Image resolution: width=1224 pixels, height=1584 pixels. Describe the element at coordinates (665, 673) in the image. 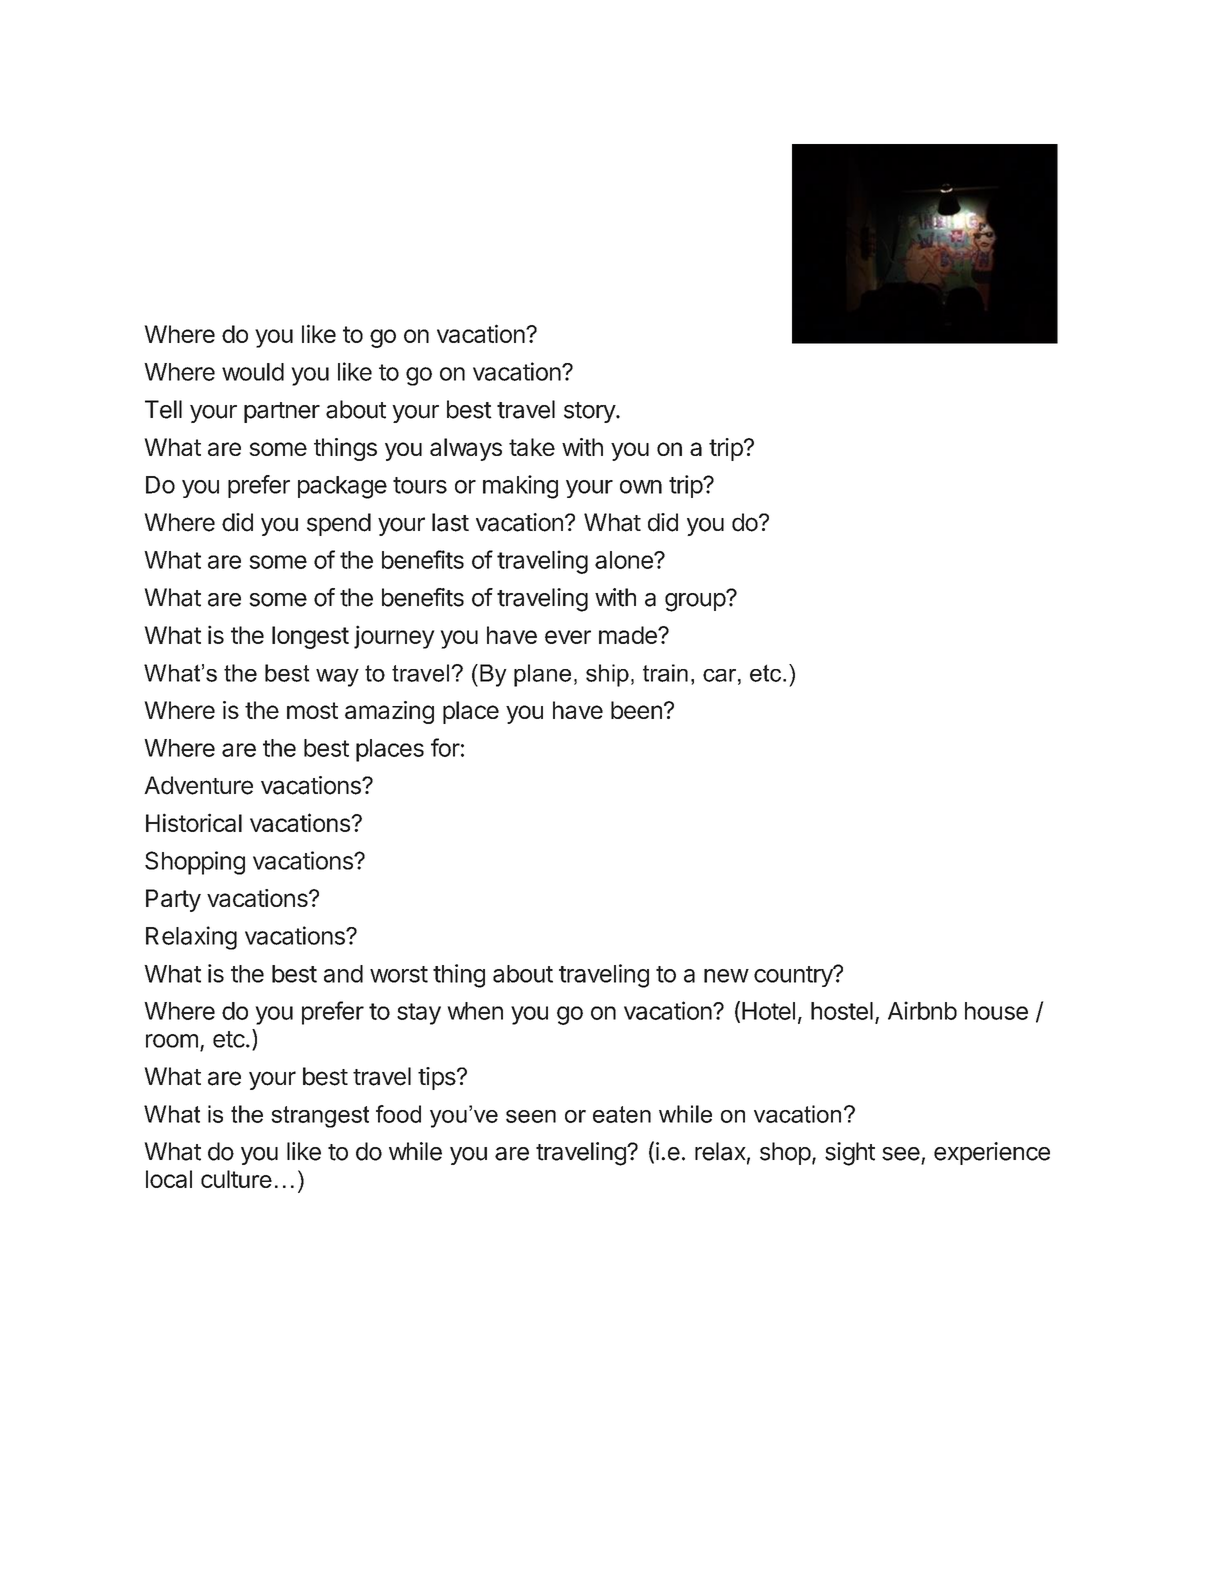

I see `train` at that location.
